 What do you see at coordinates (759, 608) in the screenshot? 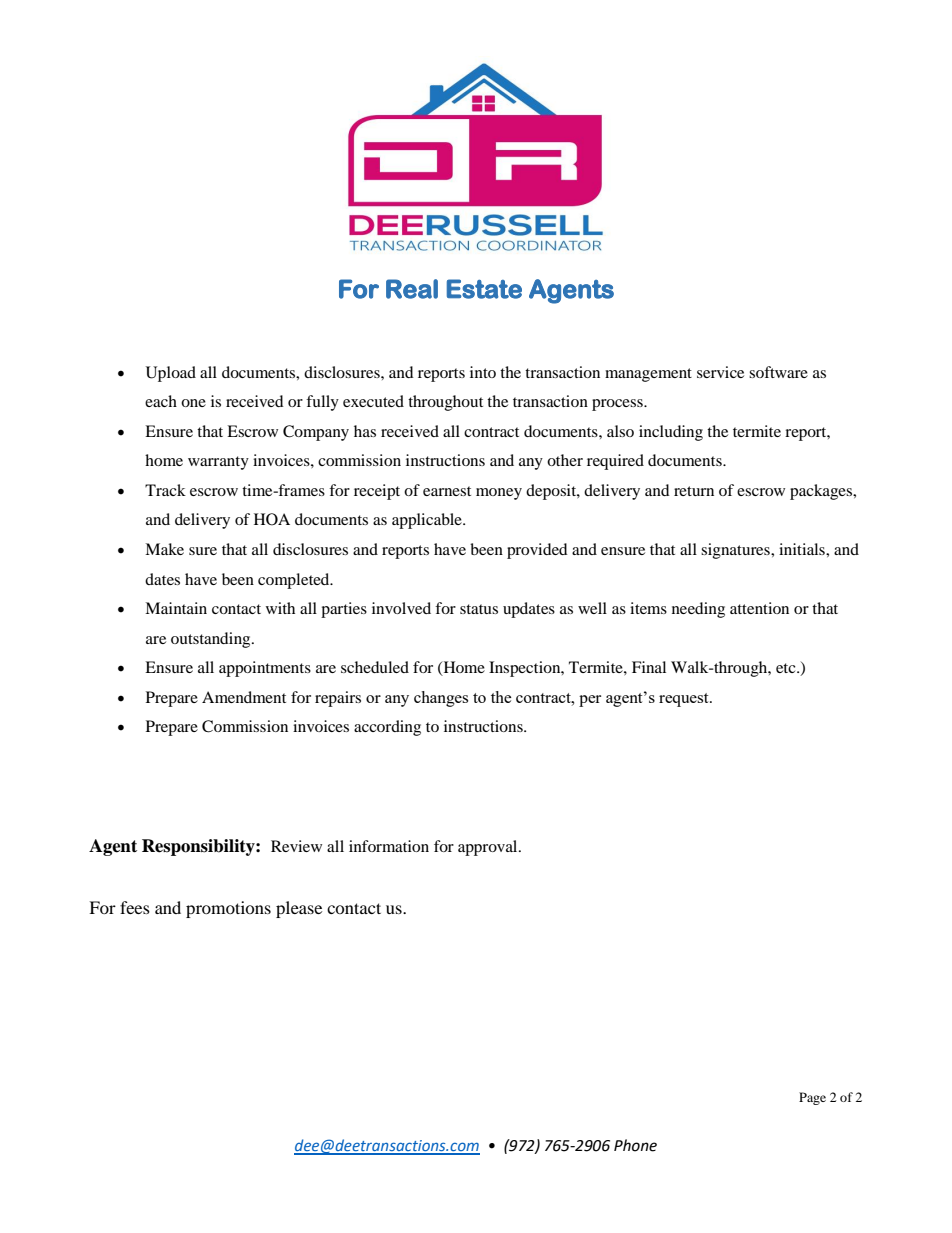
I see `attention` at bounding box center [759, 608].
